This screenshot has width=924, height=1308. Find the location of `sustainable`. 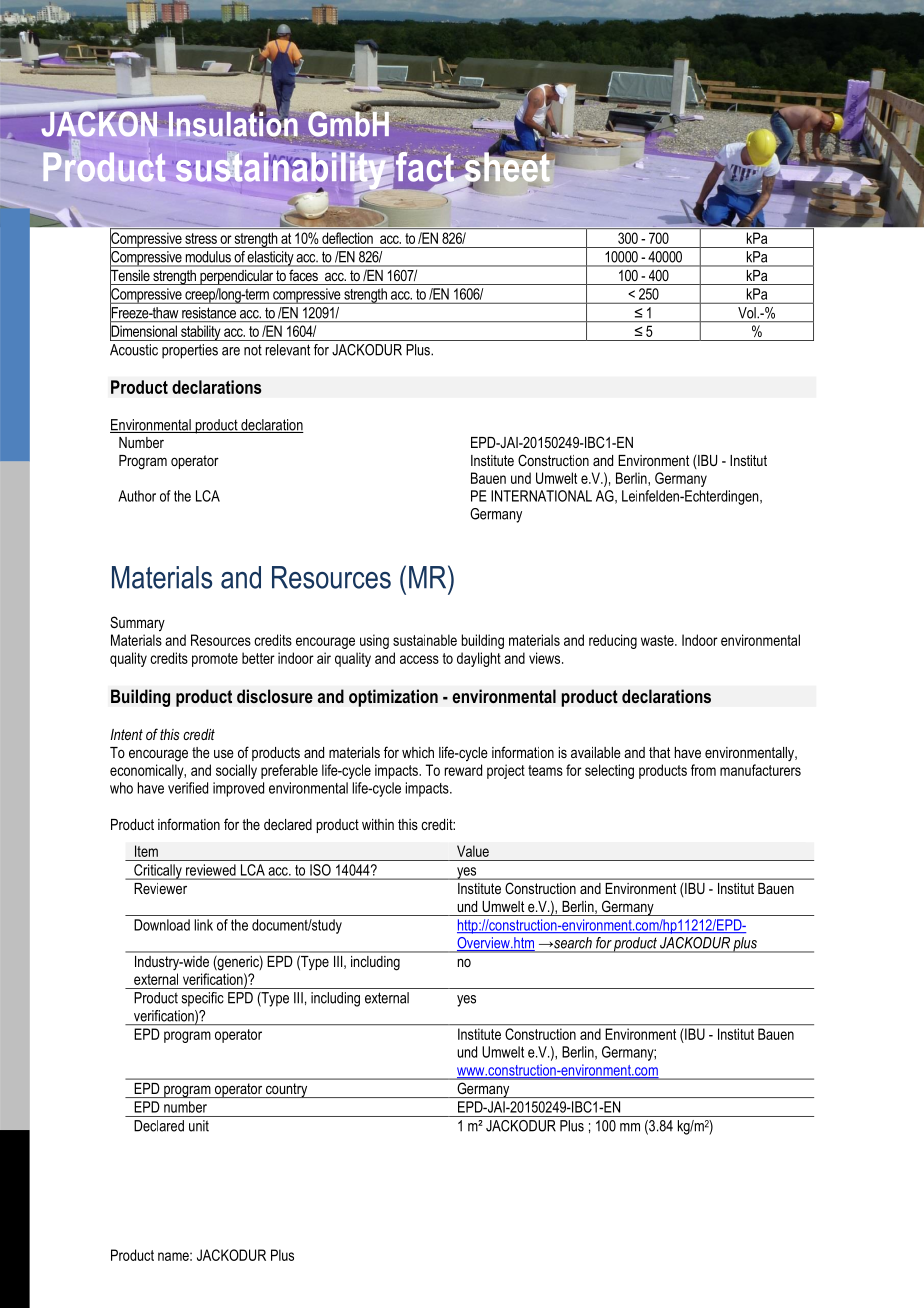

sustainable is located at coordinates (425, 640).
